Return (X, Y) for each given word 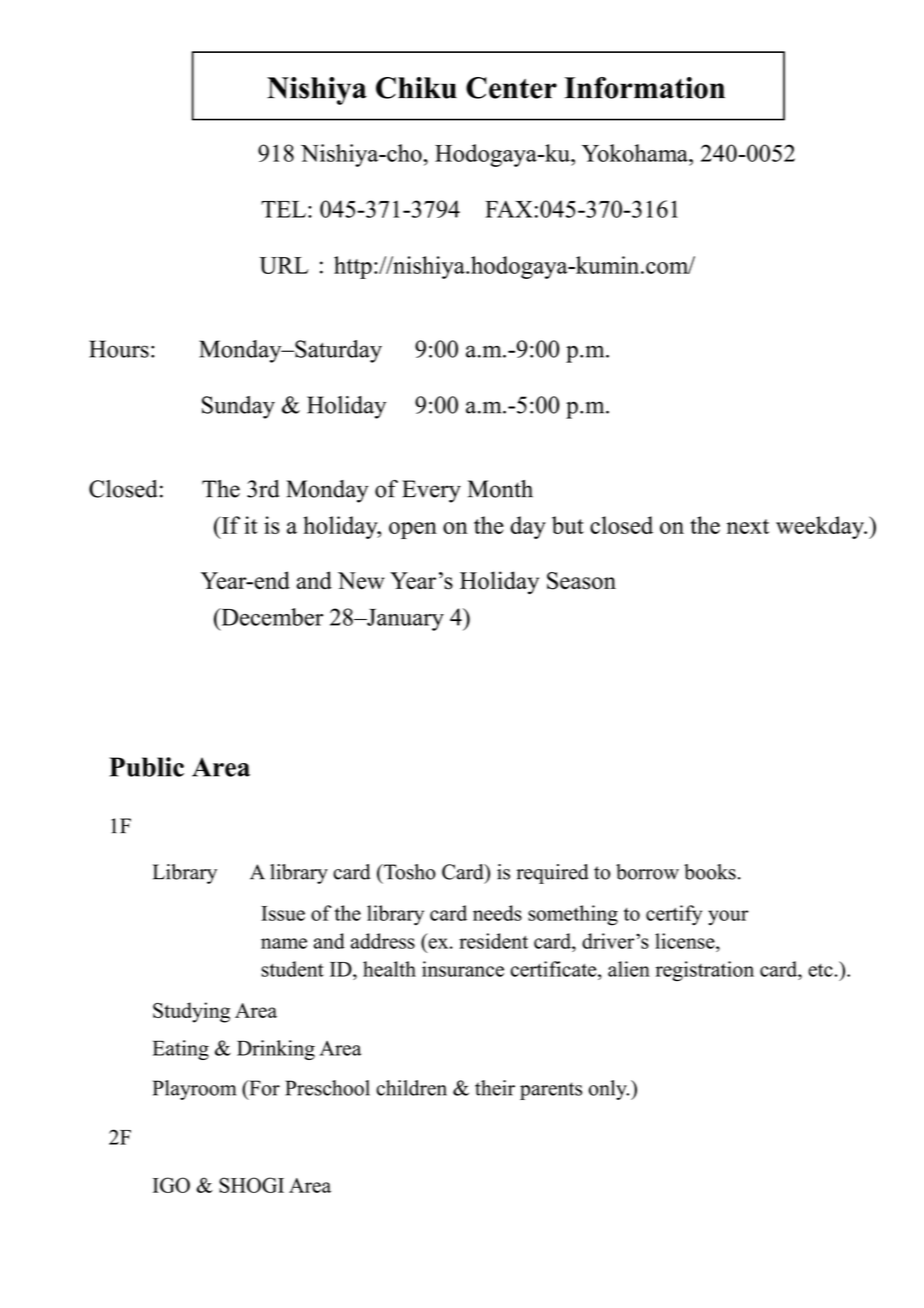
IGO (171, 1185)
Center (511, 88)
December (271, 617)
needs (497, 913)
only (609, 1090)
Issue (283, 913)
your (728, 918)
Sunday (238, 407)
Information (644, 88)
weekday (821, 527)
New (361, 580)
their (495, 1088)
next (748, 526)
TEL (283, 209)
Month (500, 489)
